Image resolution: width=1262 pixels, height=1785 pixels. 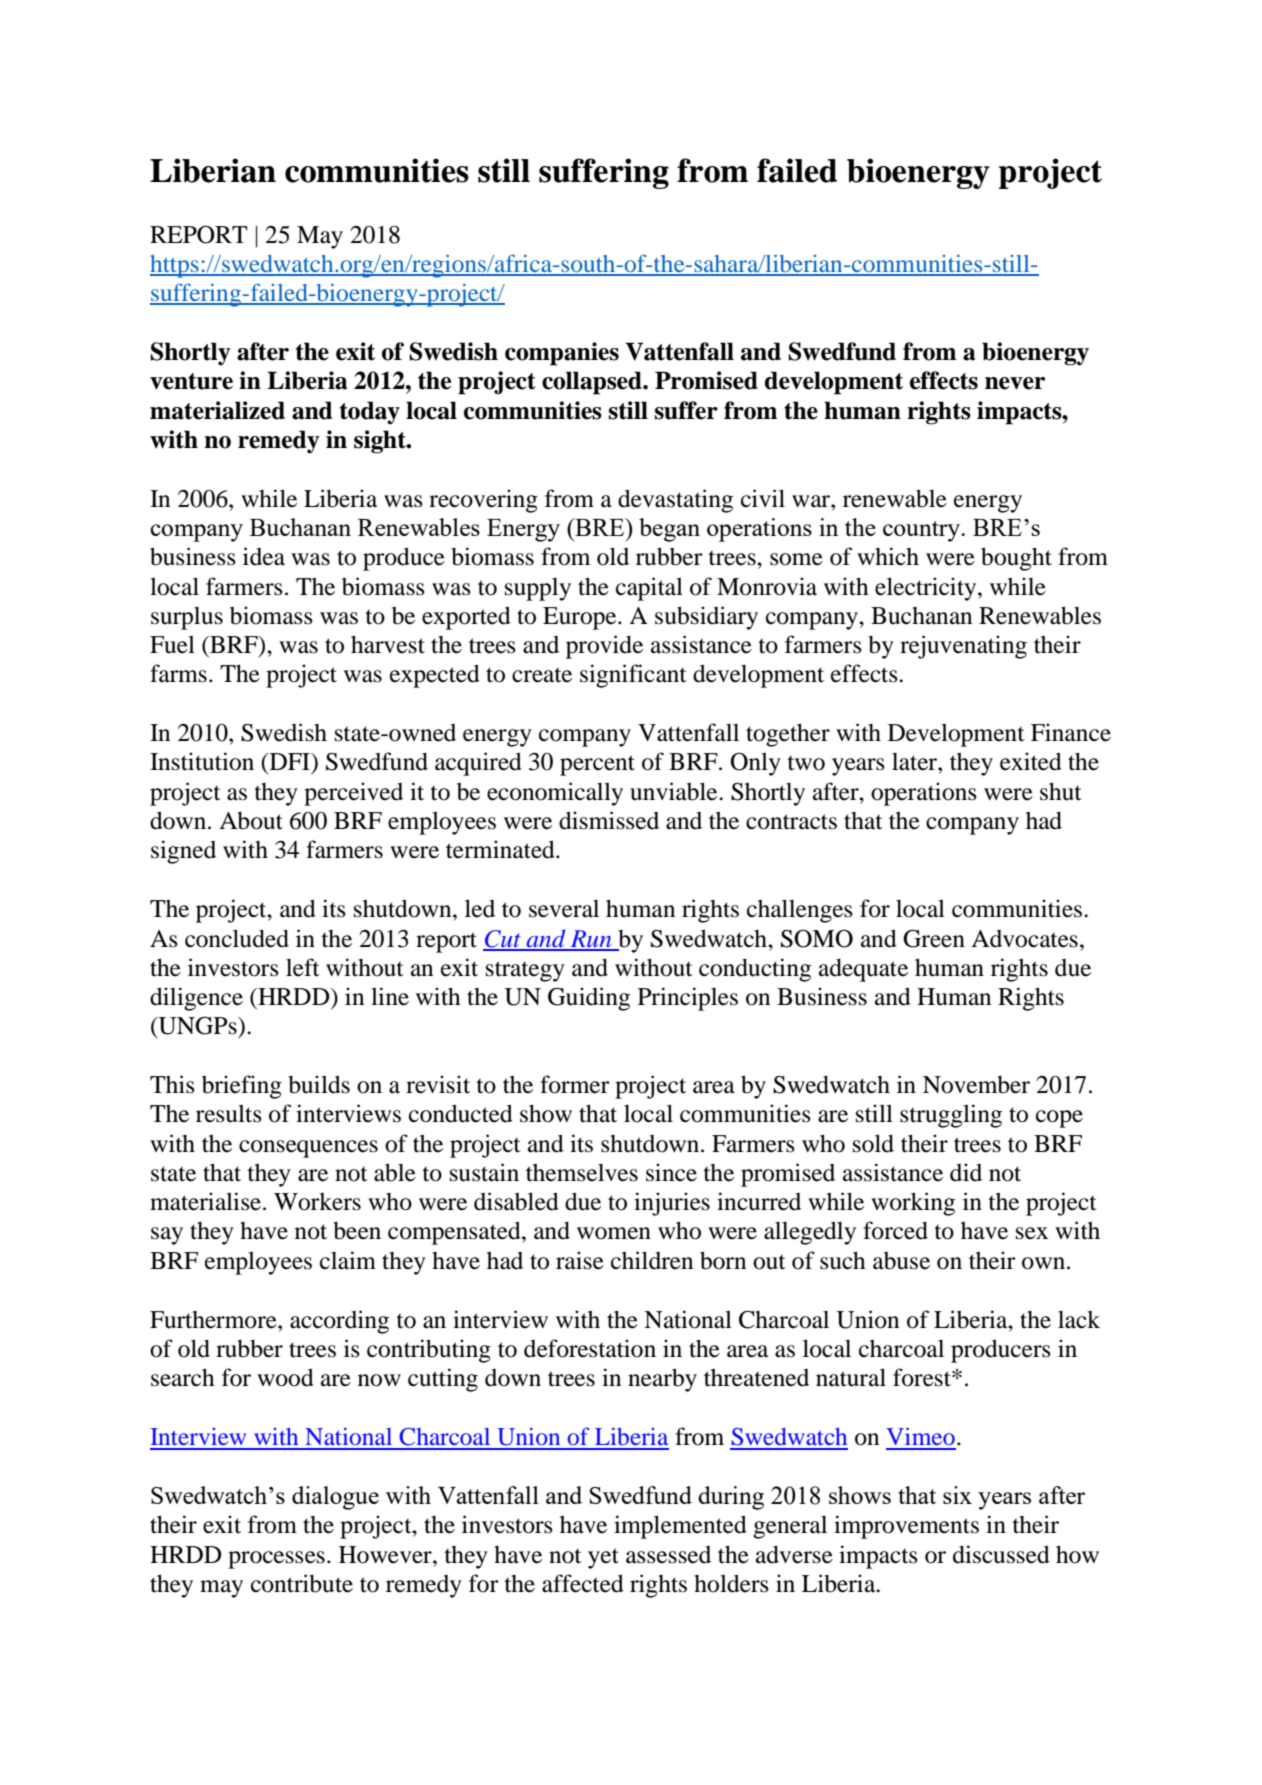 I want to click on rejuvenating, so click(x=963, y=647).
